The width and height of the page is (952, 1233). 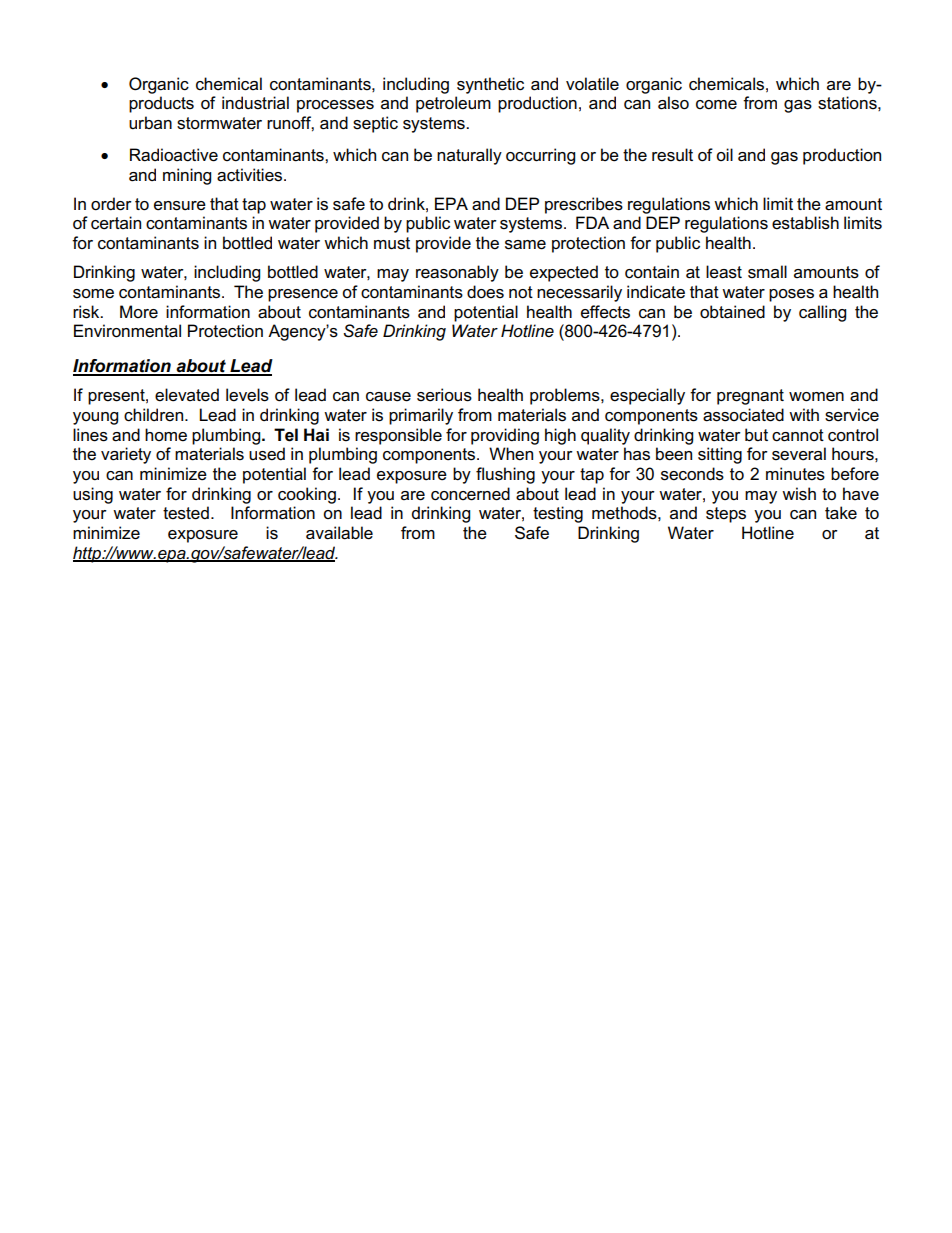 I want to click on tested, so click(x=186, y=513).
